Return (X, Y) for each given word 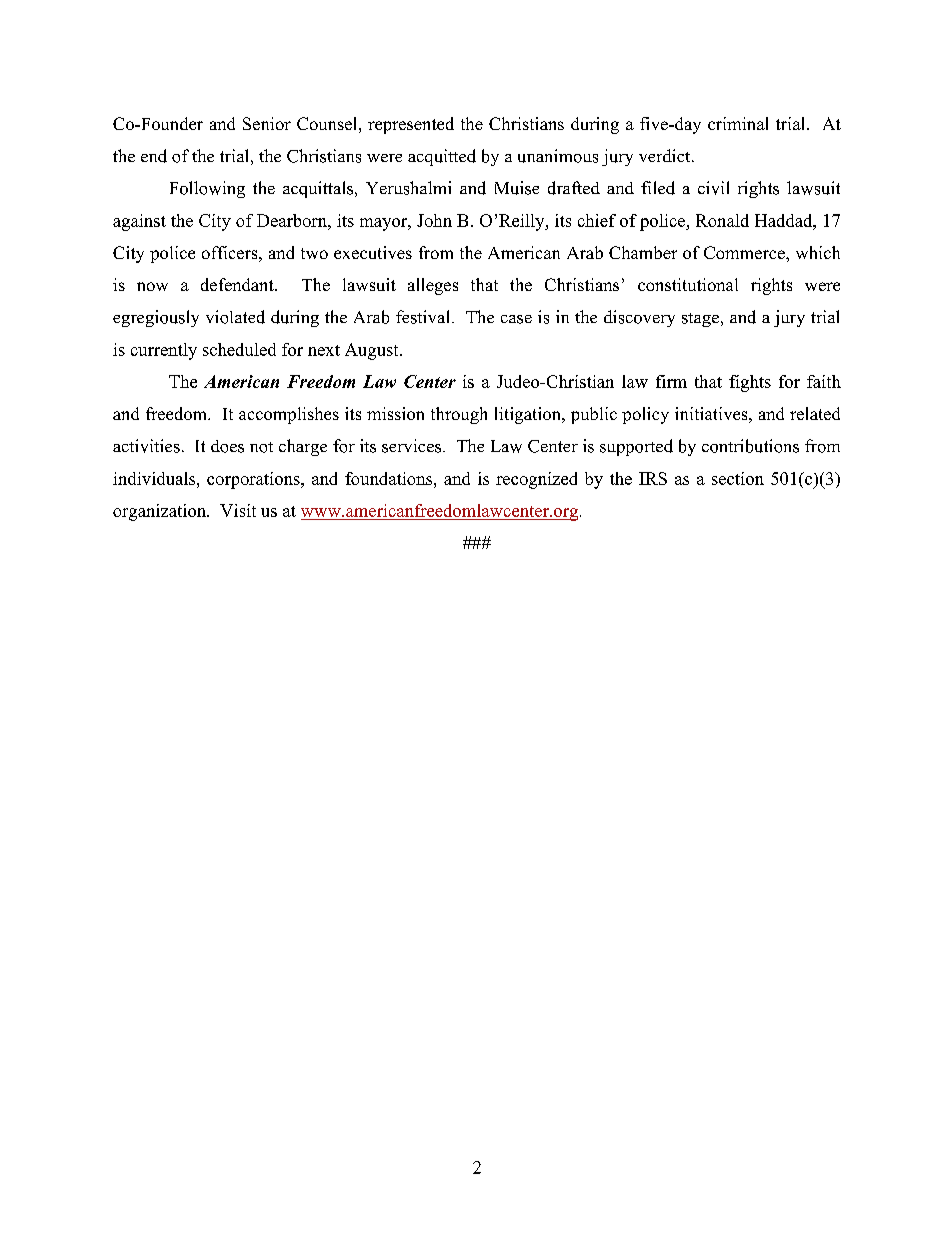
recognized (536, 480)
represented (411, 125)
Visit (238, 510)
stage (700, 320)
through (459, 415)
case (516, 319)
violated (235, 317)
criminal (738, 123)
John (434, 220)
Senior (267, 123)
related (815, 413)
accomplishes (289, 415)
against (139, 222)
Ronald (722, 220)
